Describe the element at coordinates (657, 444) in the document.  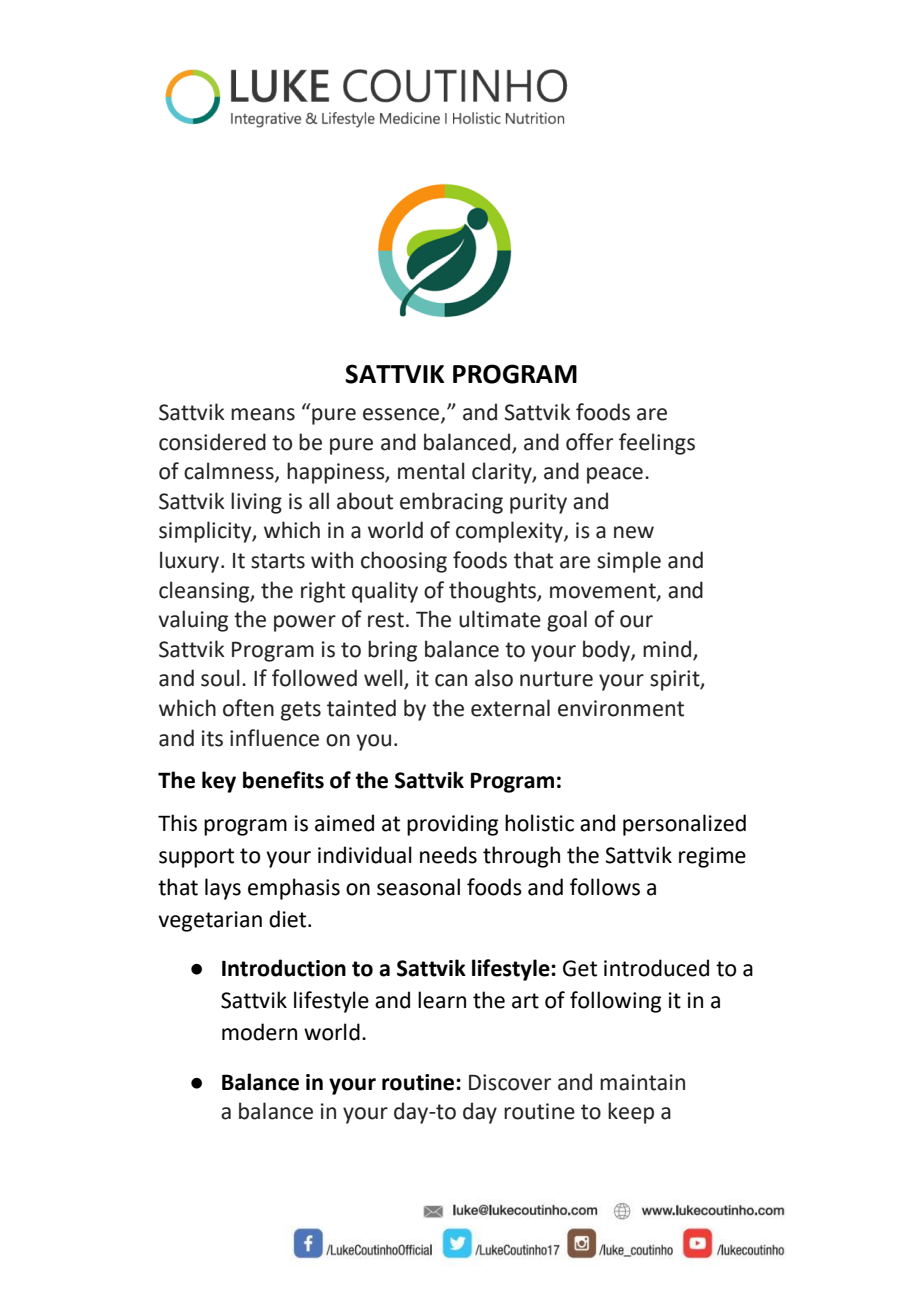
I see `feelings` at that location.
